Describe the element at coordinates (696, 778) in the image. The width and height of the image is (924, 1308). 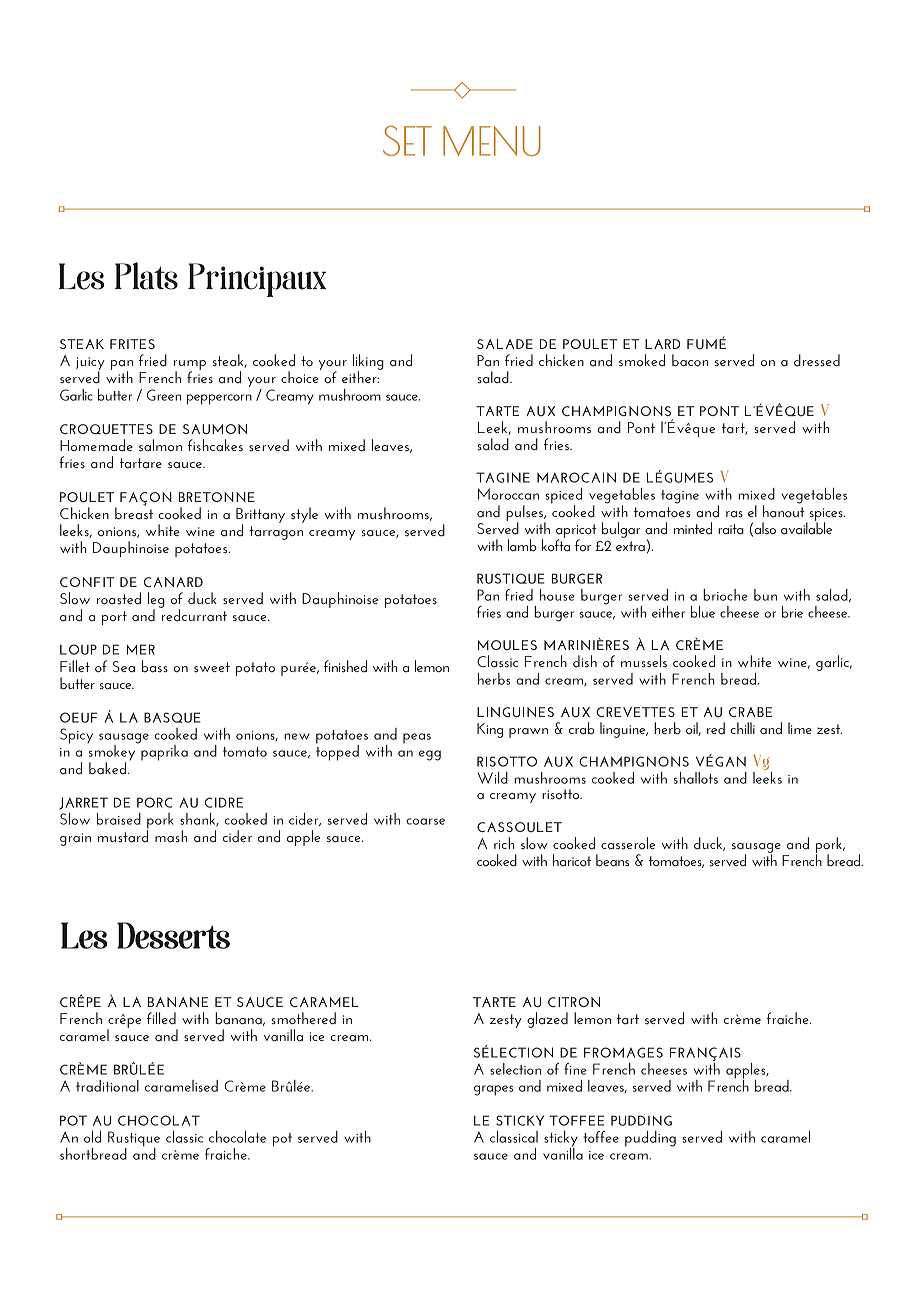
I see `shallots` at that location.
